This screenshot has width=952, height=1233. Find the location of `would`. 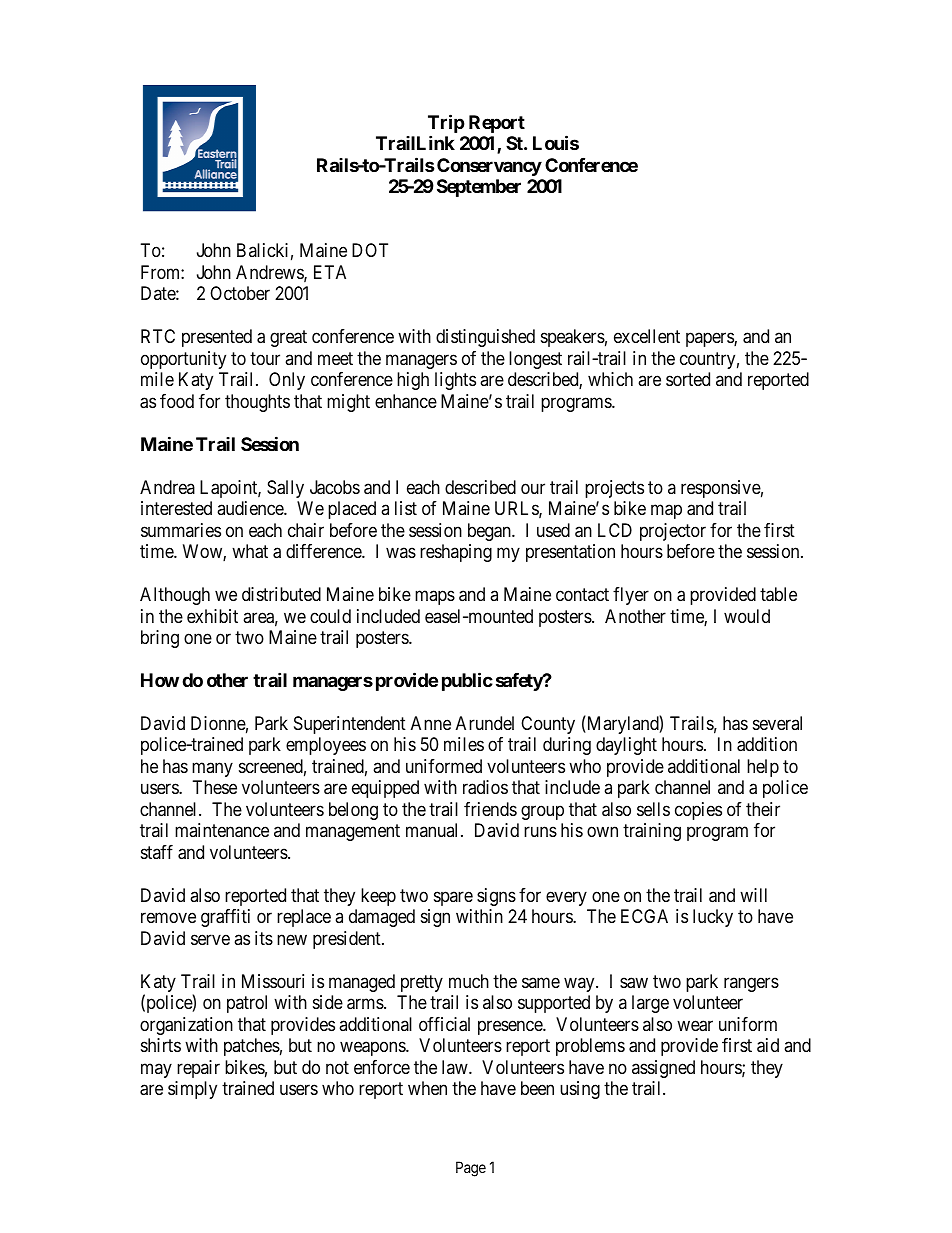

would is located at coordinates (747, 616).
